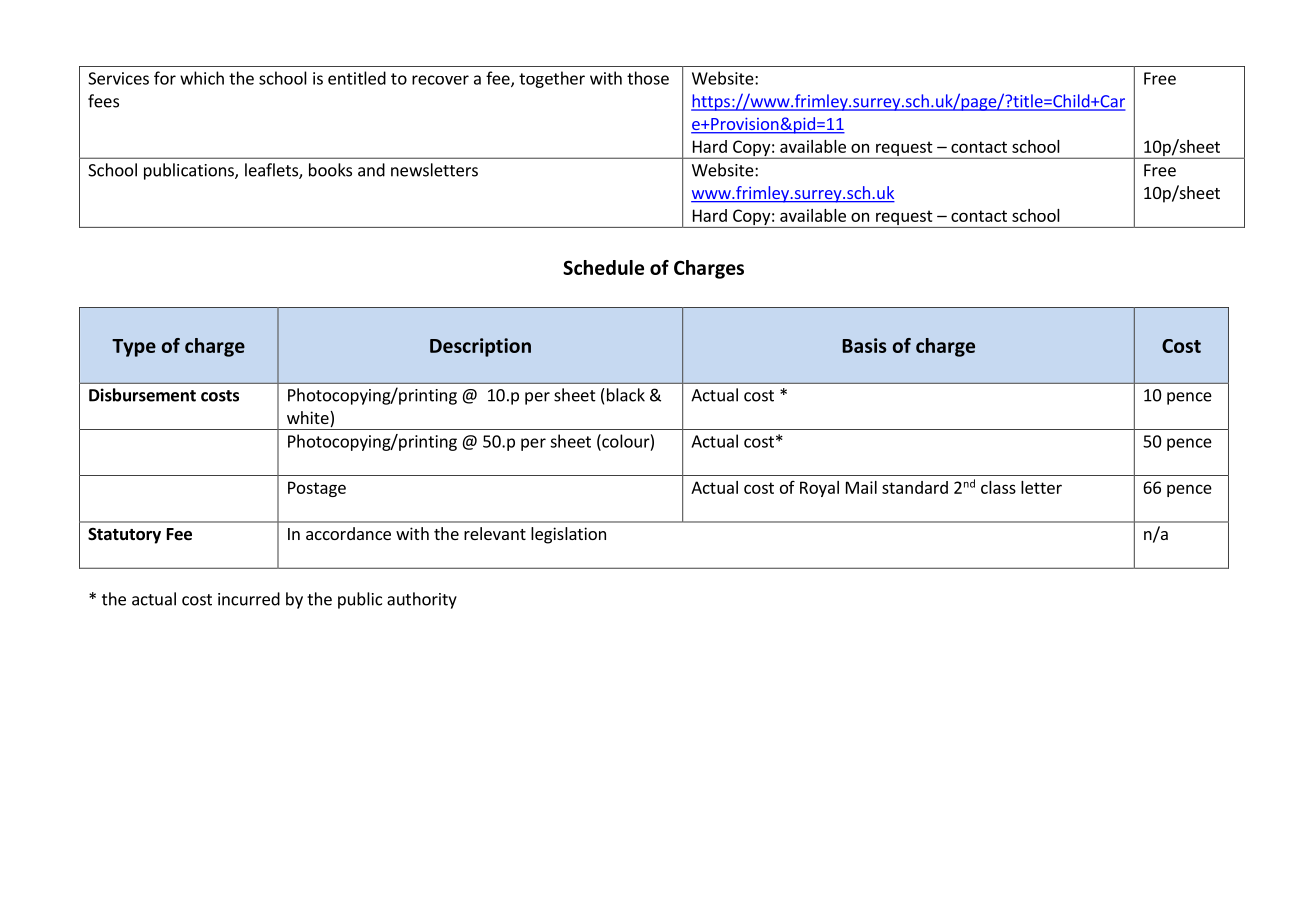 The image size is (1308, 924). What do you see at coordinates (648, 78) in the screenshot?
I see `those` at bounding box center [648, 78].
